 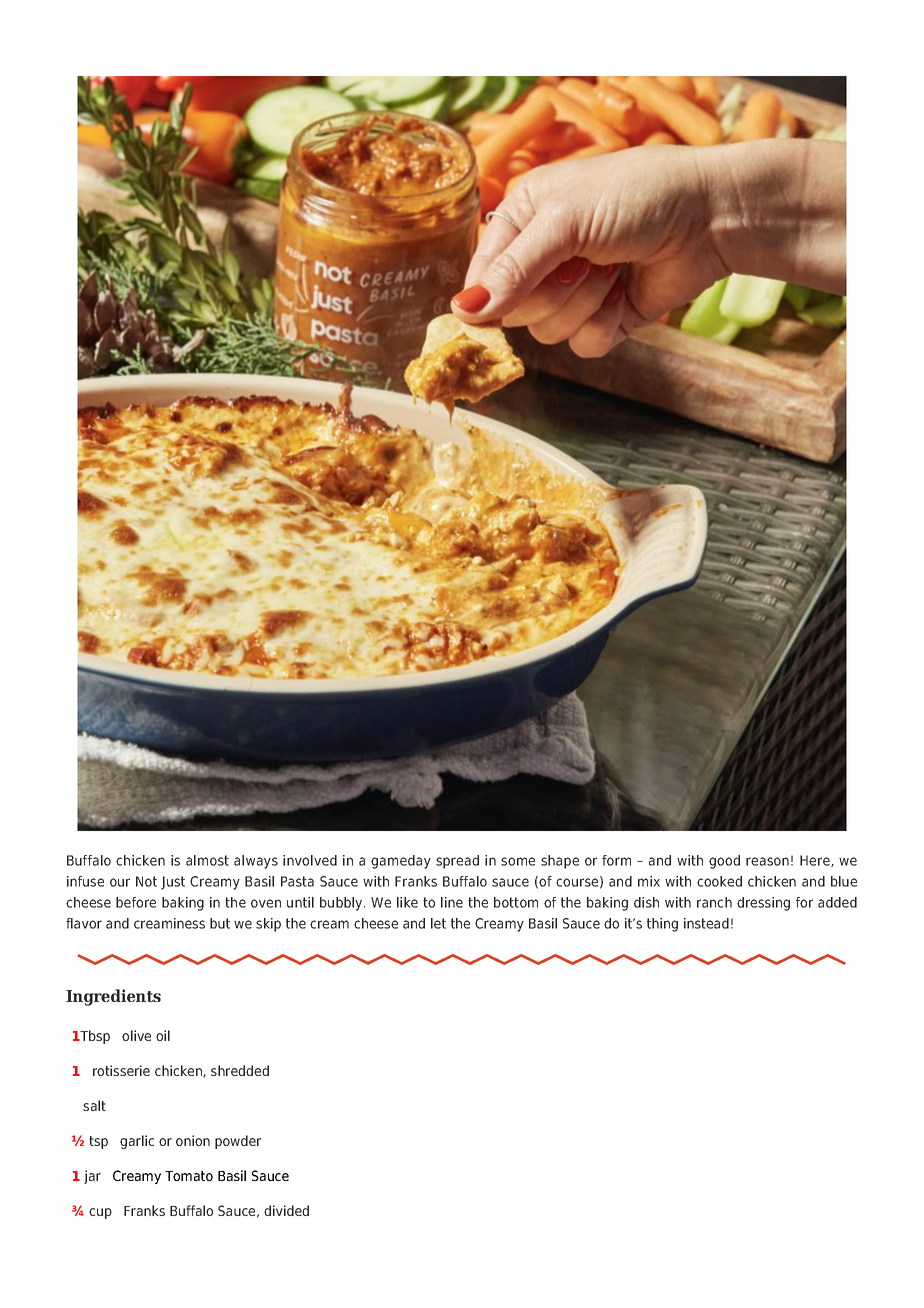 What do you see at coordinates (457, 862) in the document?
I see `spread` at bounding box center [457, 862].
